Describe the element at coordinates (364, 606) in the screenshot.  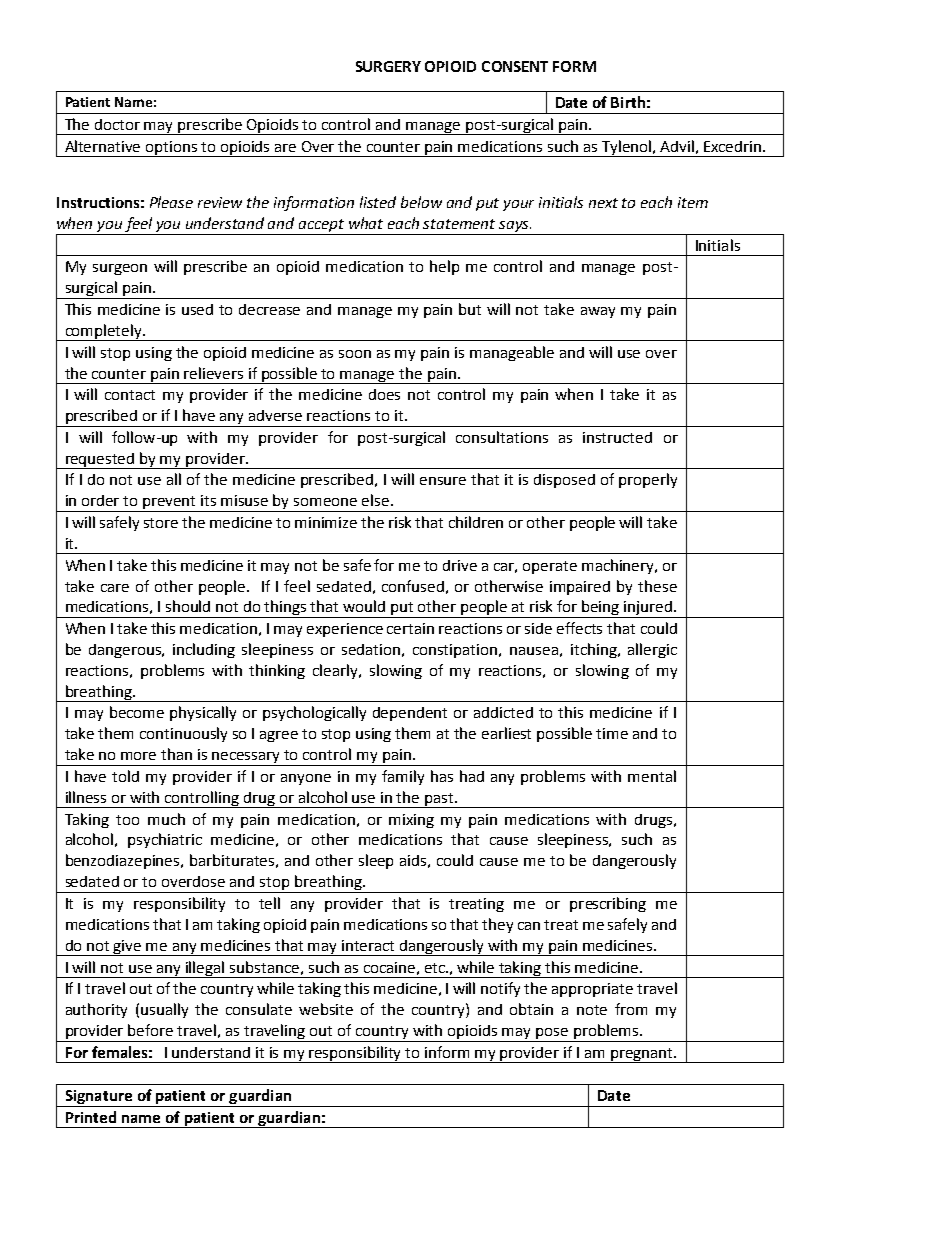
I see `would` at that location.
